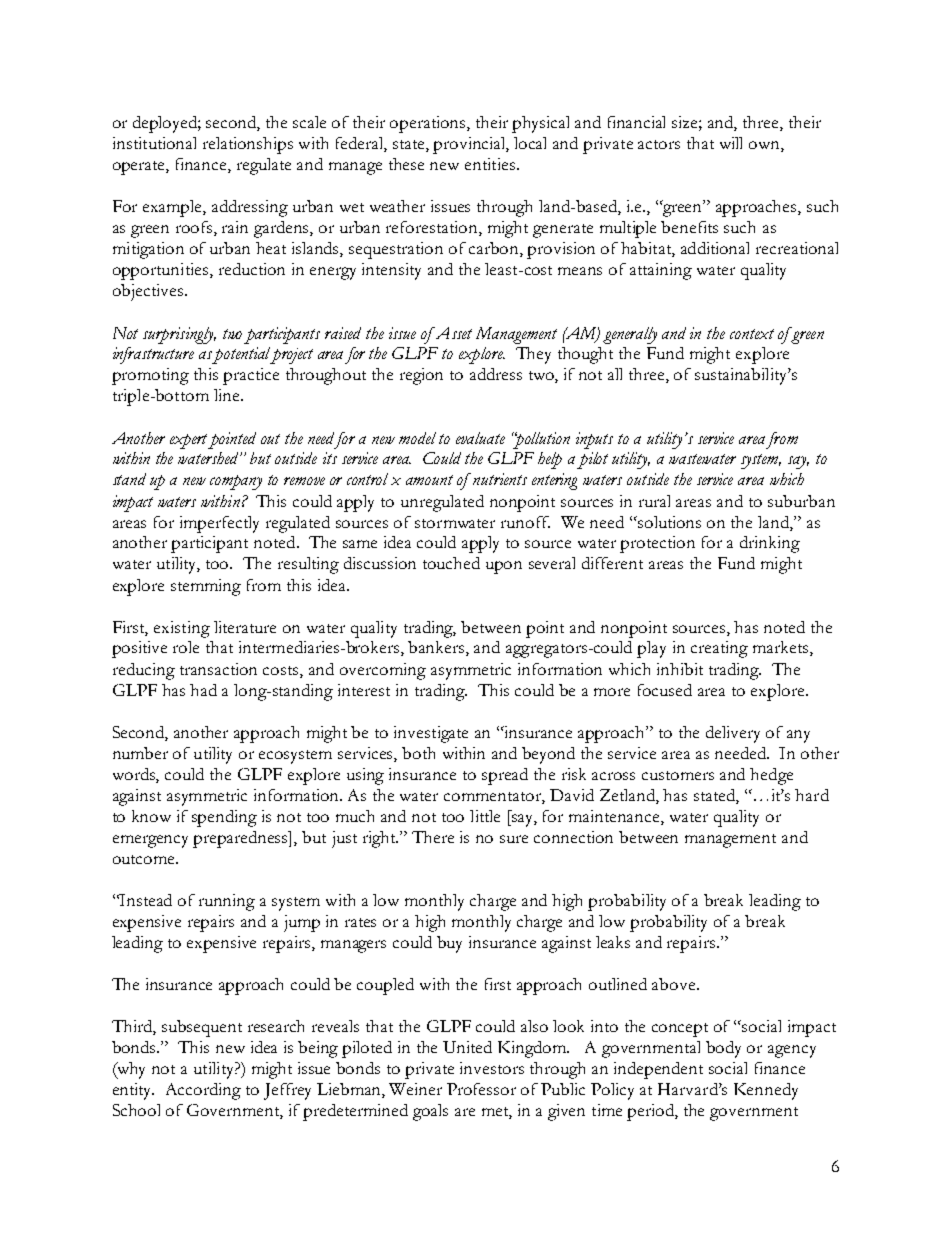  Describe the element at coordinates (437, 648) in the screenshot. I see `bankers` at that location.
